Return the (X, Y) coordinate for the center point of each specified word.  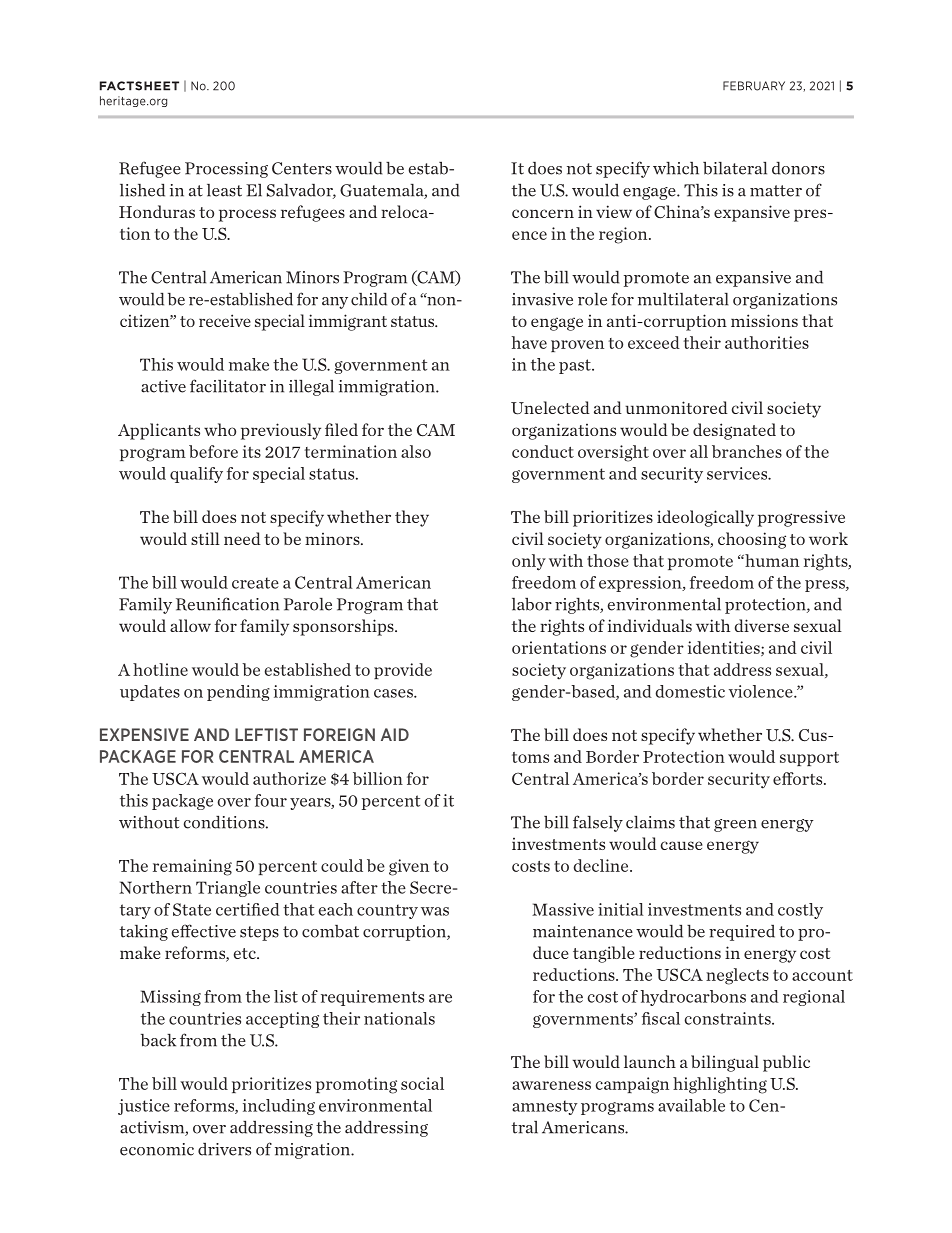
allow (190, 625)
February (754, 86)
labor (532, 604)
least (224, 190)
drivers (224, 1149)
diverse (762, 625)
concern (543, 213)
